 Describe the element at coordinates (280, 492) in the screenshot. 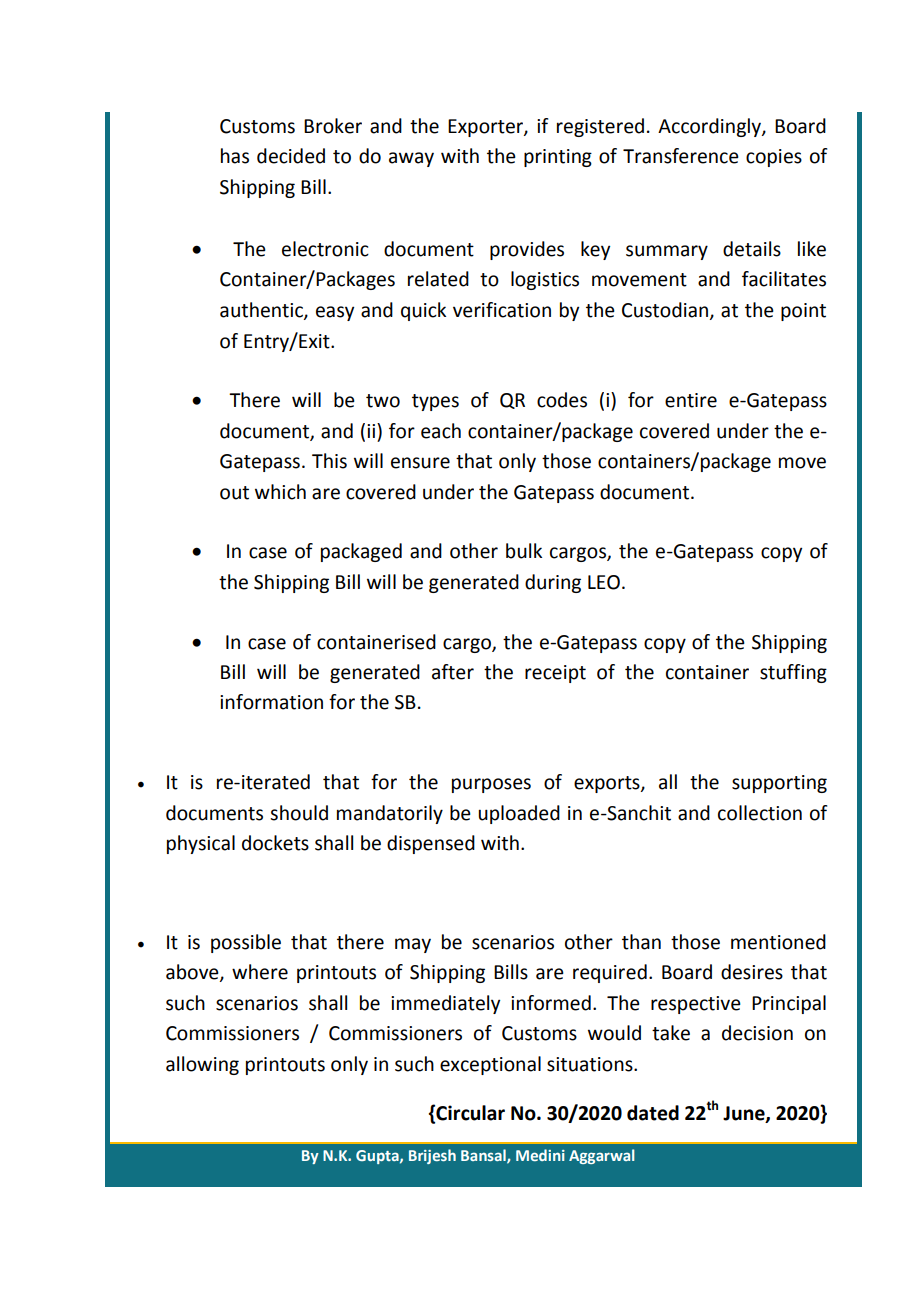

I see `which` at that location.
